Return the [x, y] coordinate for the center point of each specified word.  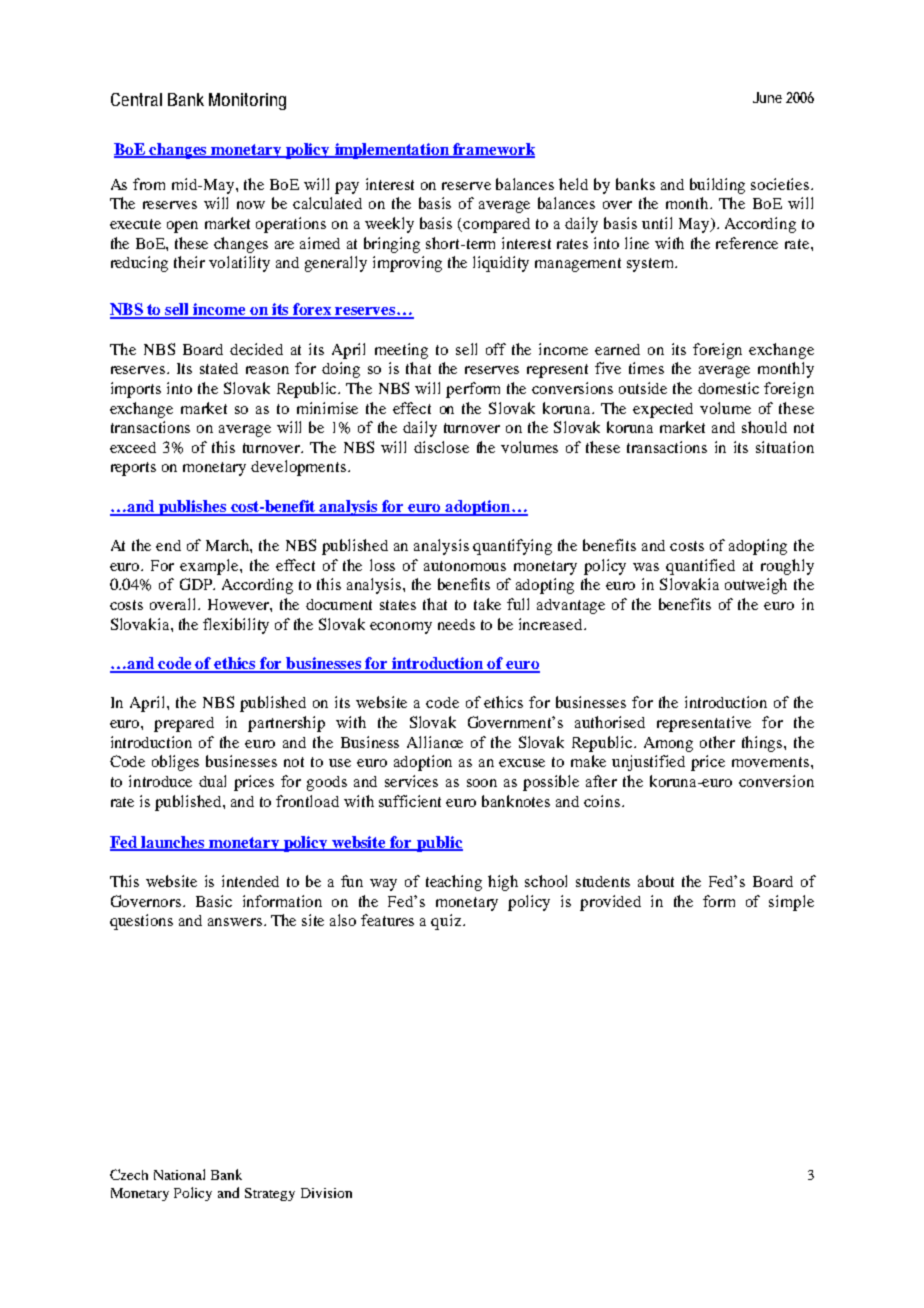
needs [456, 624]
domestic [728, 388]
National [179, 1174]
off [496, 349]
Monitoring [247, 101]
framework [493, 150]
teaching [454, 883]
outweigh [756, 586]
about [656, 881]
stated [219, 368]
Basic [214, 901]
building [717, 186]
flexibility [236, 626]
